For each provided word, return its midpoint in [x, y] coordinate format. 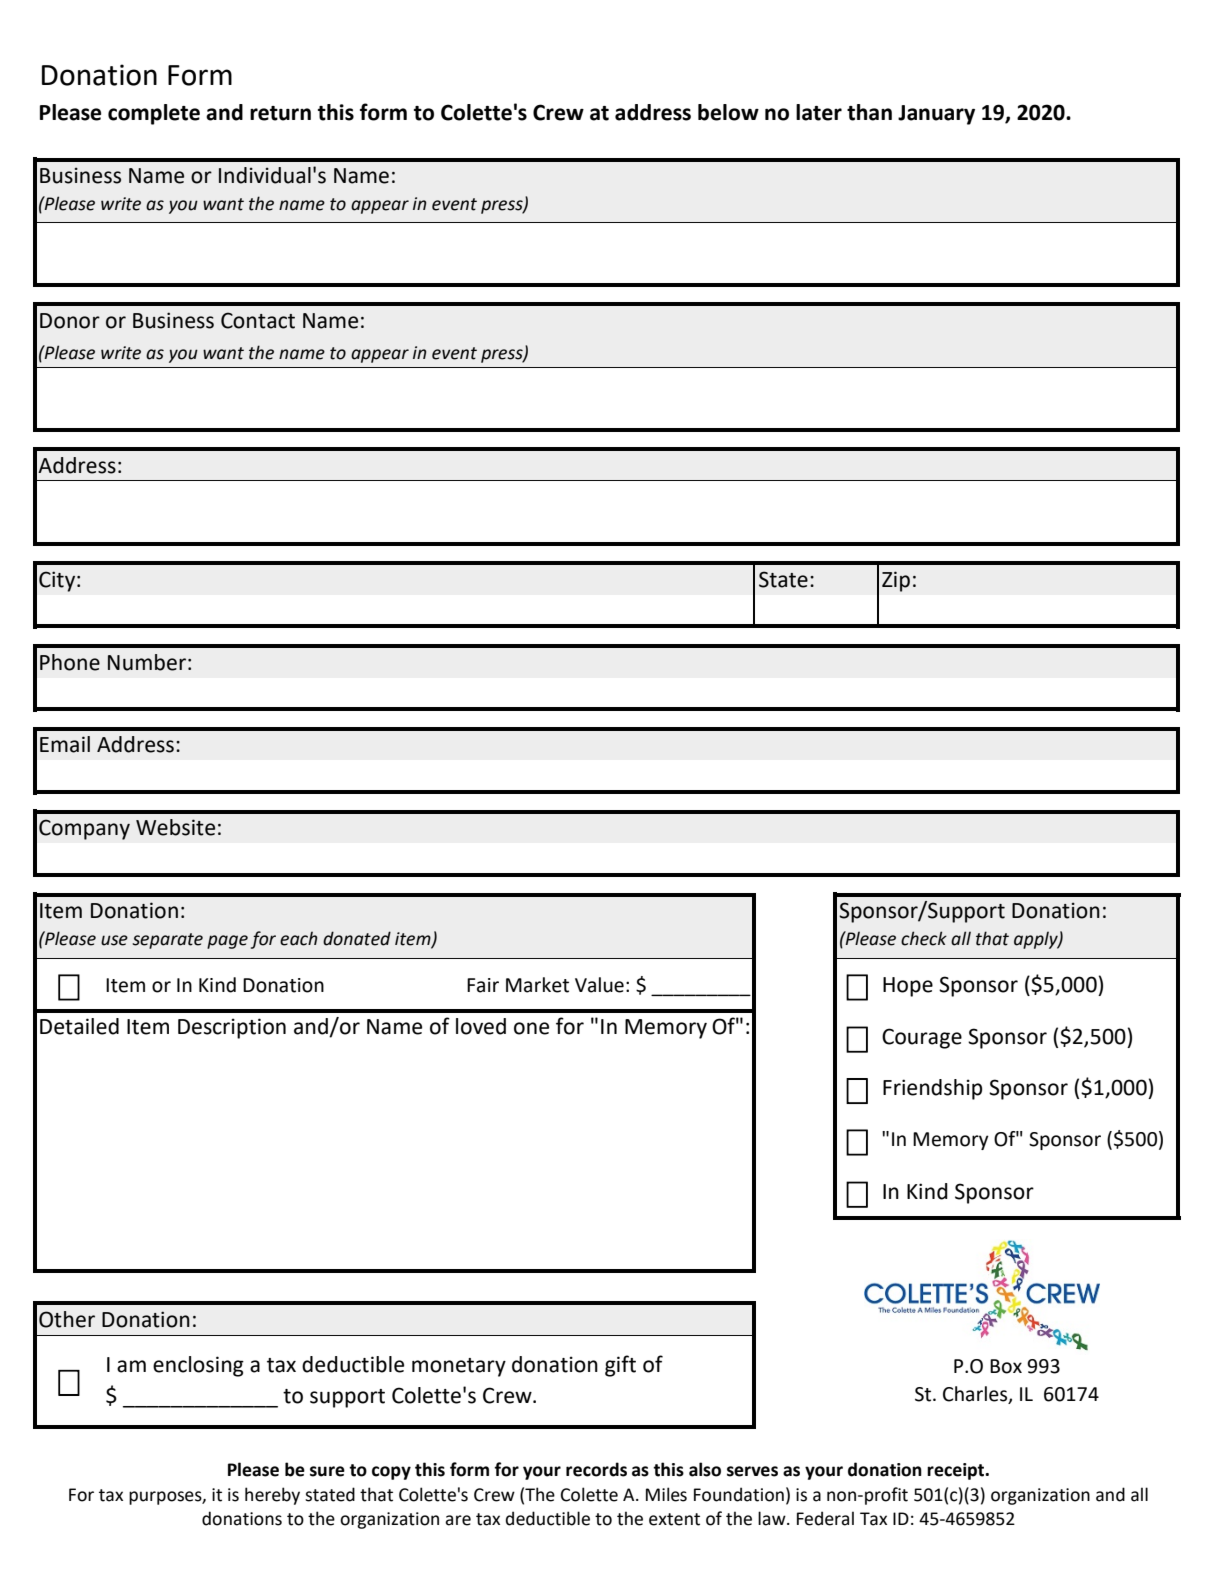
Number [147, 662]
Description [232, 1028]
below [728, 112]
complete [154, 114]
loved [481, 1026]
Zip [896, 581]
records [596, 1469]
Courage [922, 1038]
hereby [272, 1496]
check [924, 938]
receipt [957, 1471]
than [869, 112]
